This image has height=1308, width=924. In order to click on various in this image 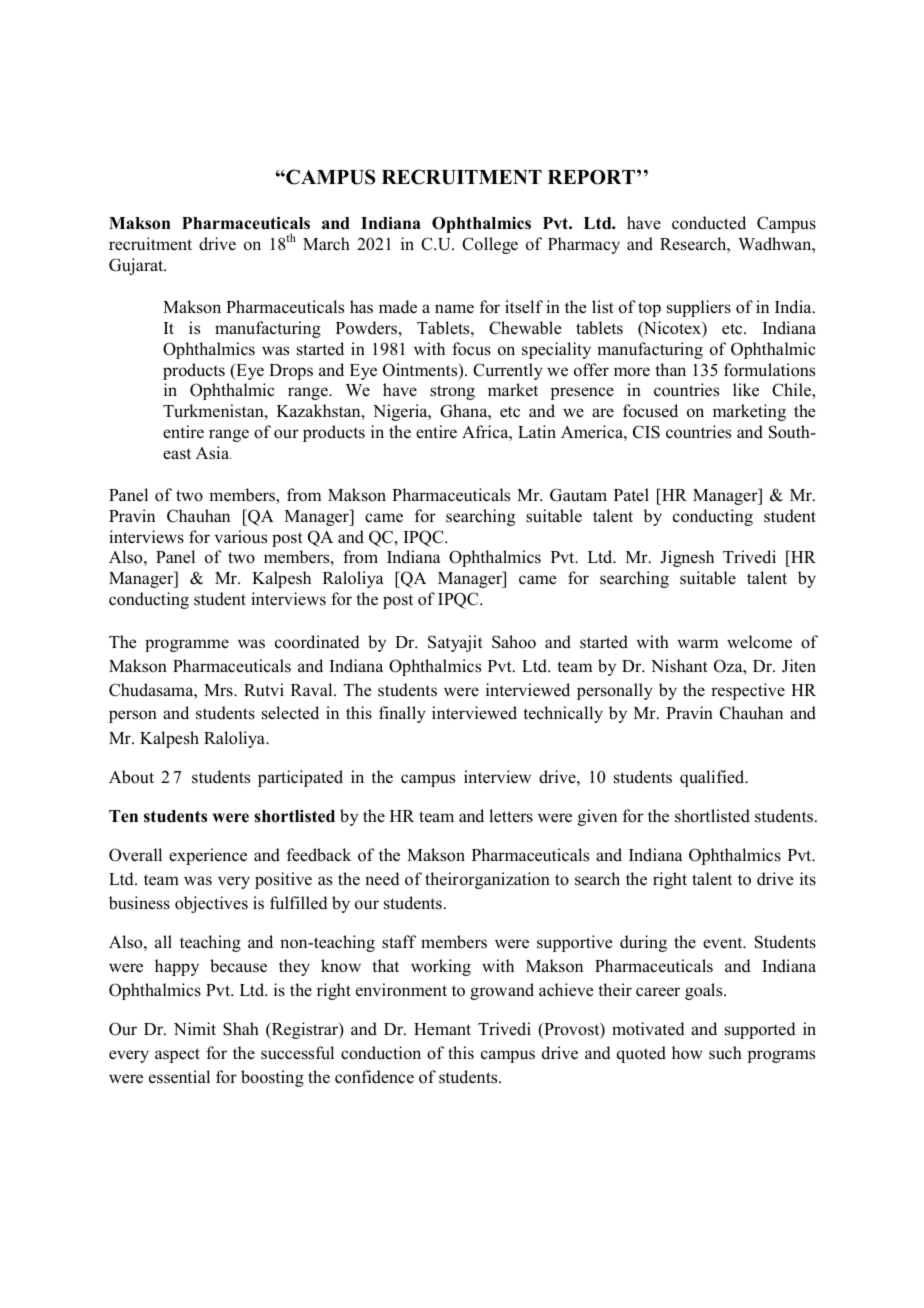, I will do `click(241, 537)`.
